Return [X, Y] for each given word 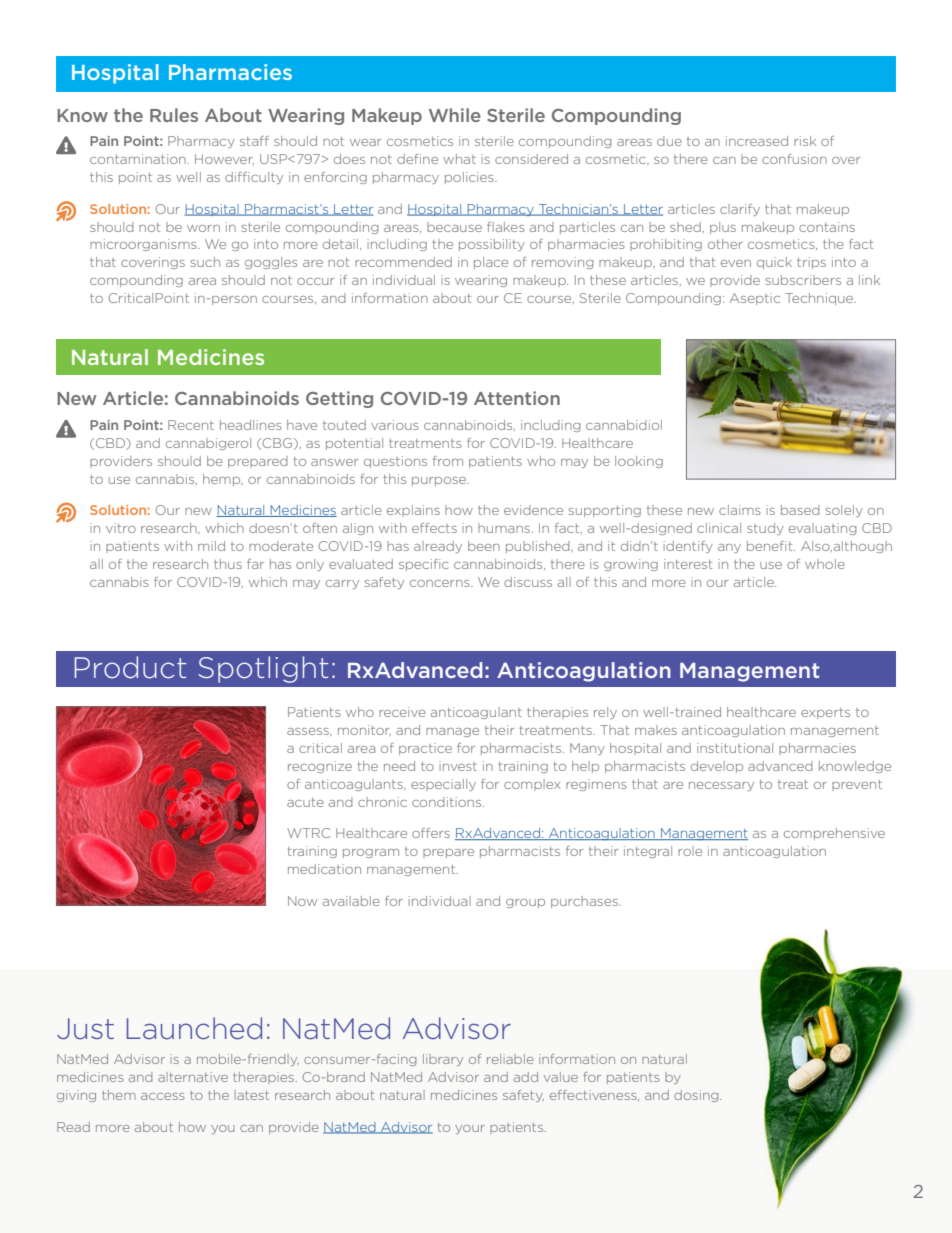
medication [324, 869]
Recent [191, 425]
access [163, 1096]
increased [757, 141]
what [459, 159]
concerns [441, 583]
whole [825, 564]
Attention [517, 398]
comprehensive [834, 834]
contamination [138, 159]
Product [131, 667]
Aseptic [755, 299]
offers [431, 833]
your [470, 1129]
